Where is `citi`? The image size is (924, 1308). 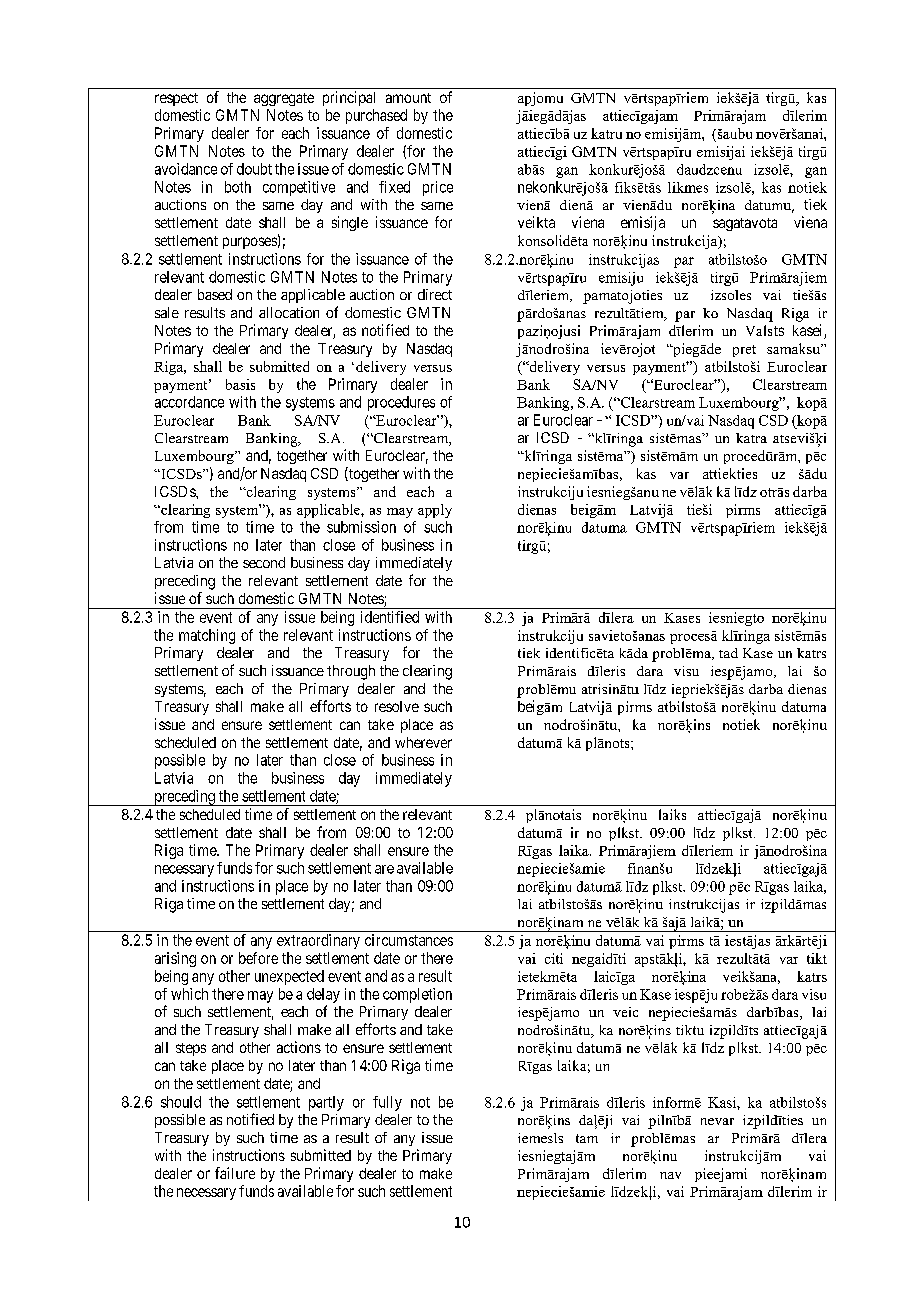 citi is located at coordinates (554, 958).
